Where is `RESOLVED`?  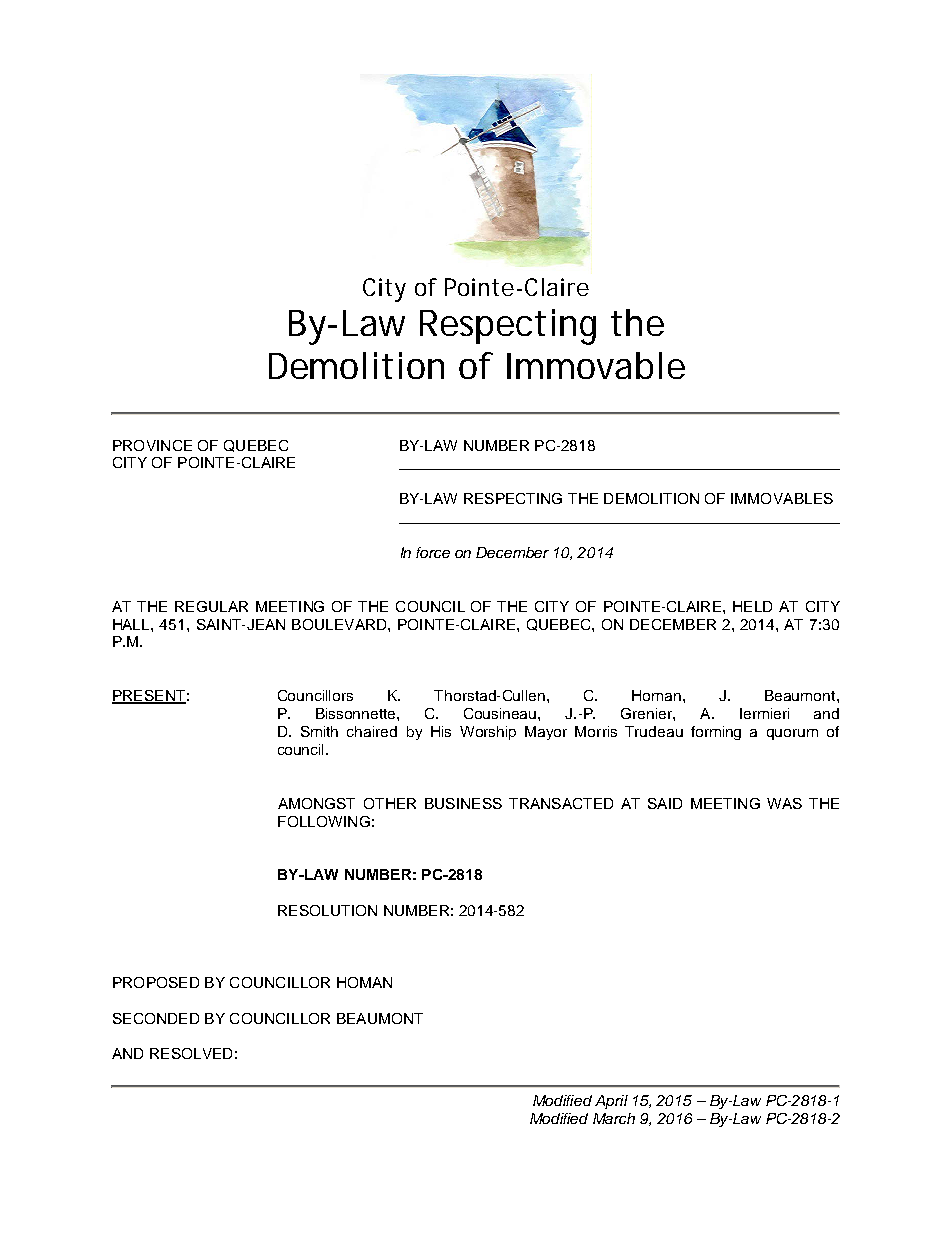
RESOLVED is located at coordinates (191, 1053).
